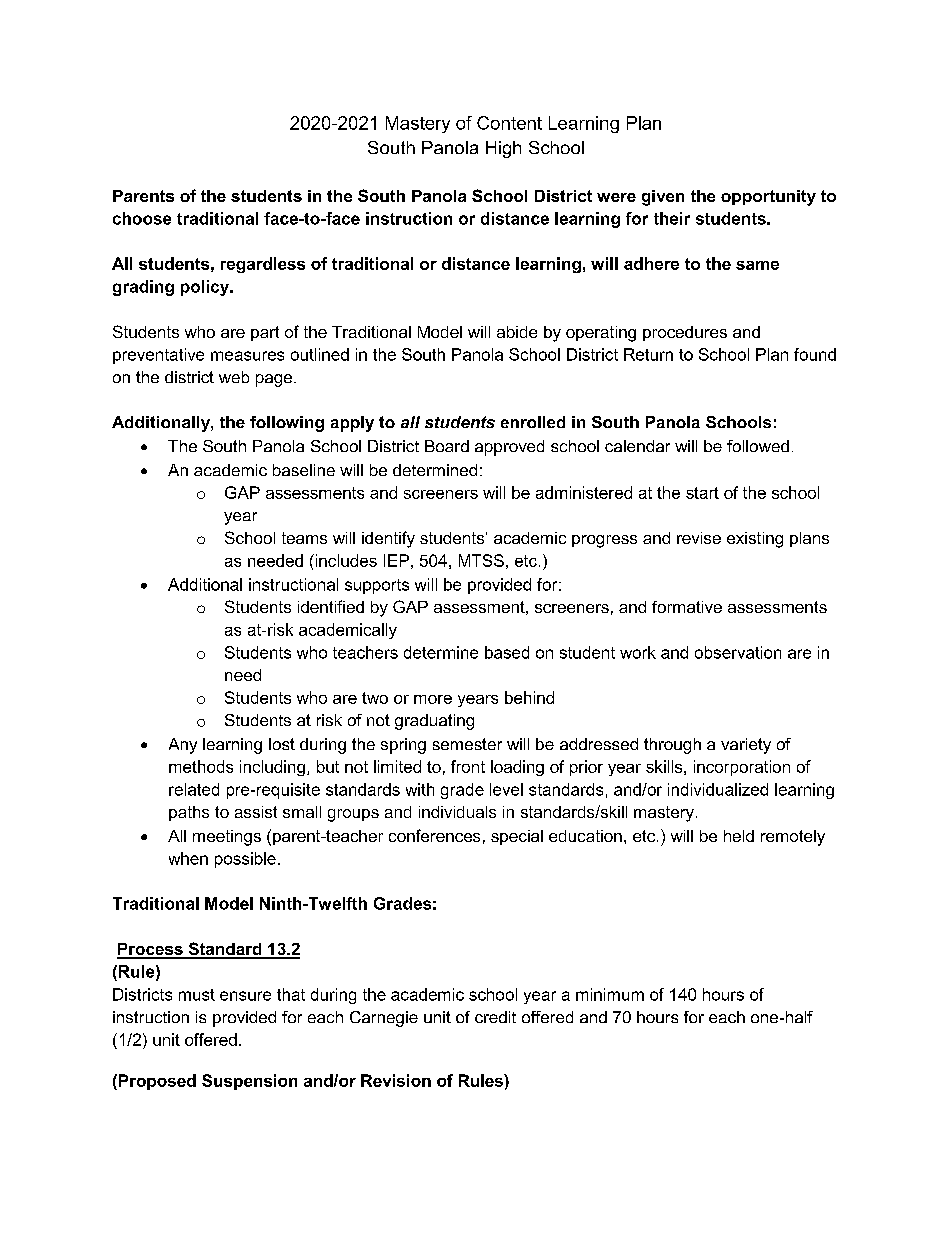 Image resolution: width=952 pixels, height=1233 pixels. What do you see at coordinates (249, 1082) in the screenshot?
I see `Suspension` at bounding box center [249, 1082].
